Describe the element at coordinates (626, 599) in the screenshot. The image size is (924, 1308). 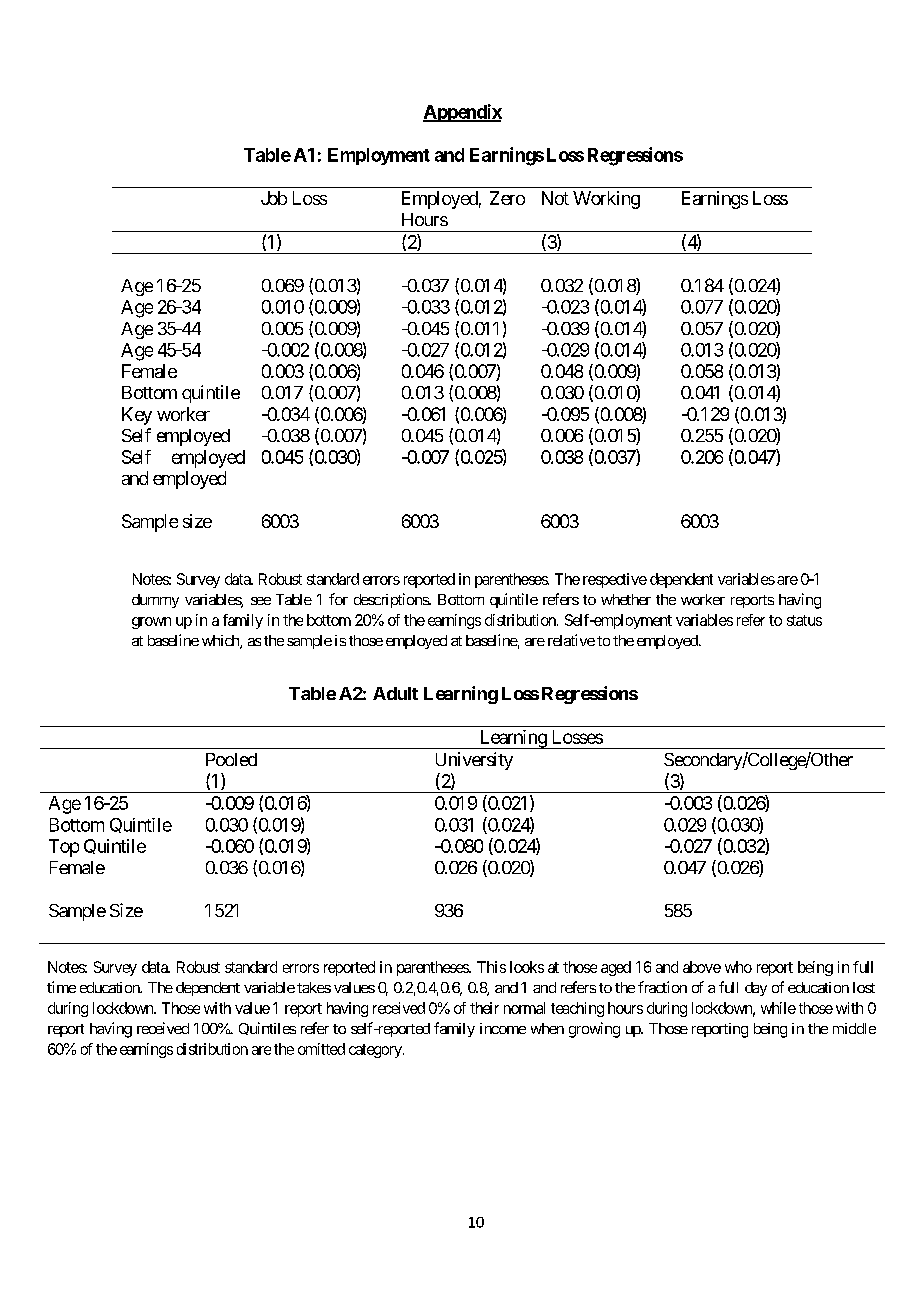
I see `whether` at that location.
